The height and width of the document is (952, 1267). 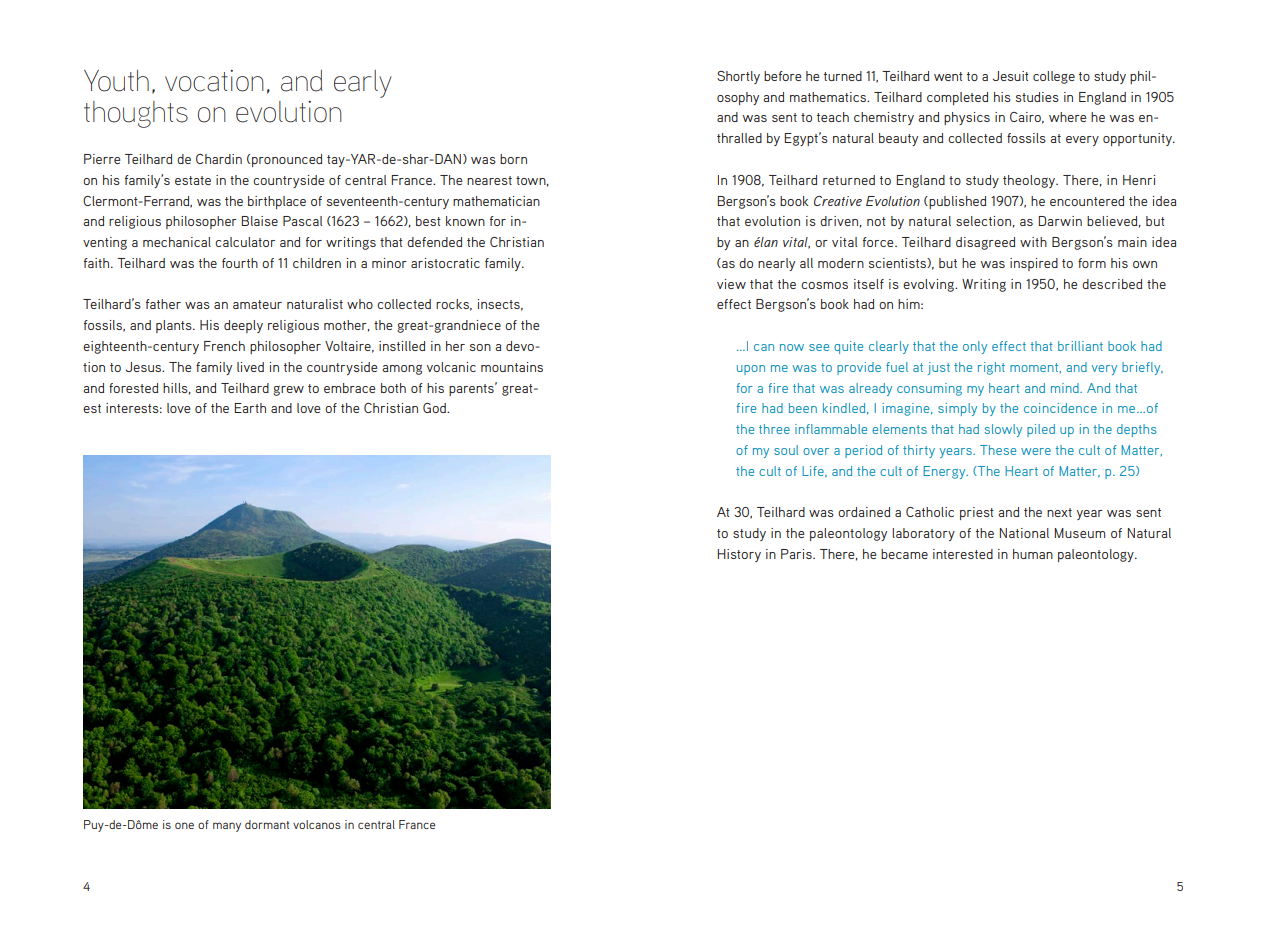 I want to click on dormant, so click(x=267, y=824).
